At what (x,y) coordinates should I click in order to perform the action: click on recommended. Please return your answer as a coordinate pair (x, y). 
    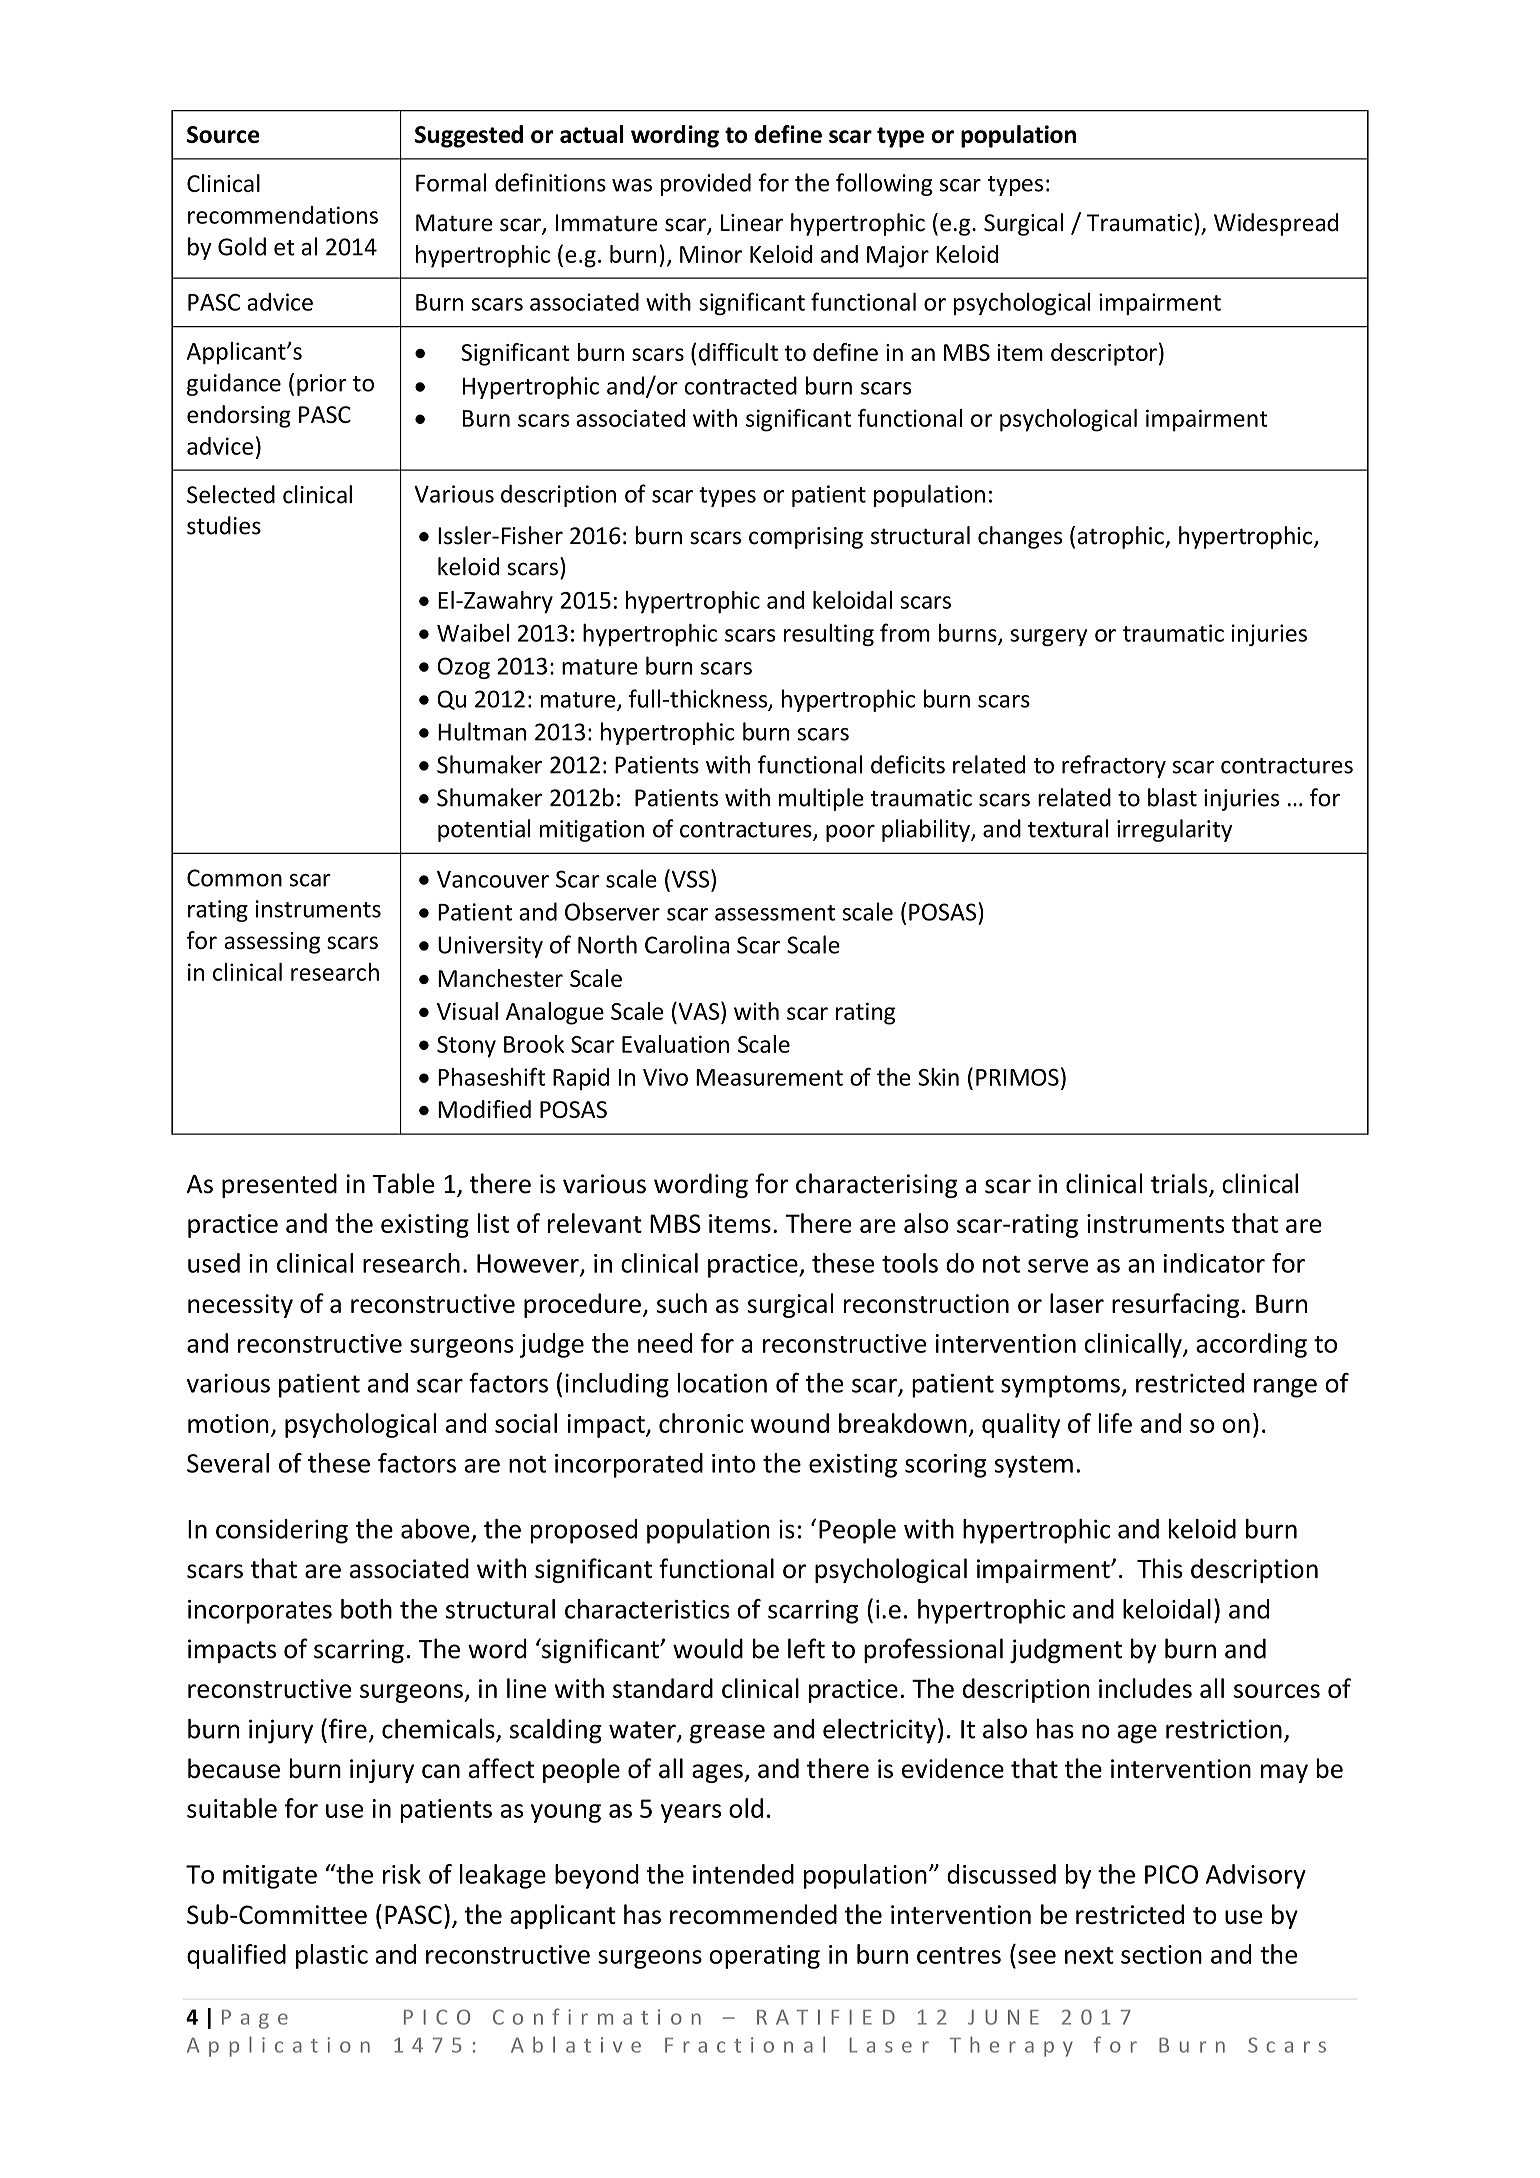
    Looking at the image, I should click on (753, 1914).
